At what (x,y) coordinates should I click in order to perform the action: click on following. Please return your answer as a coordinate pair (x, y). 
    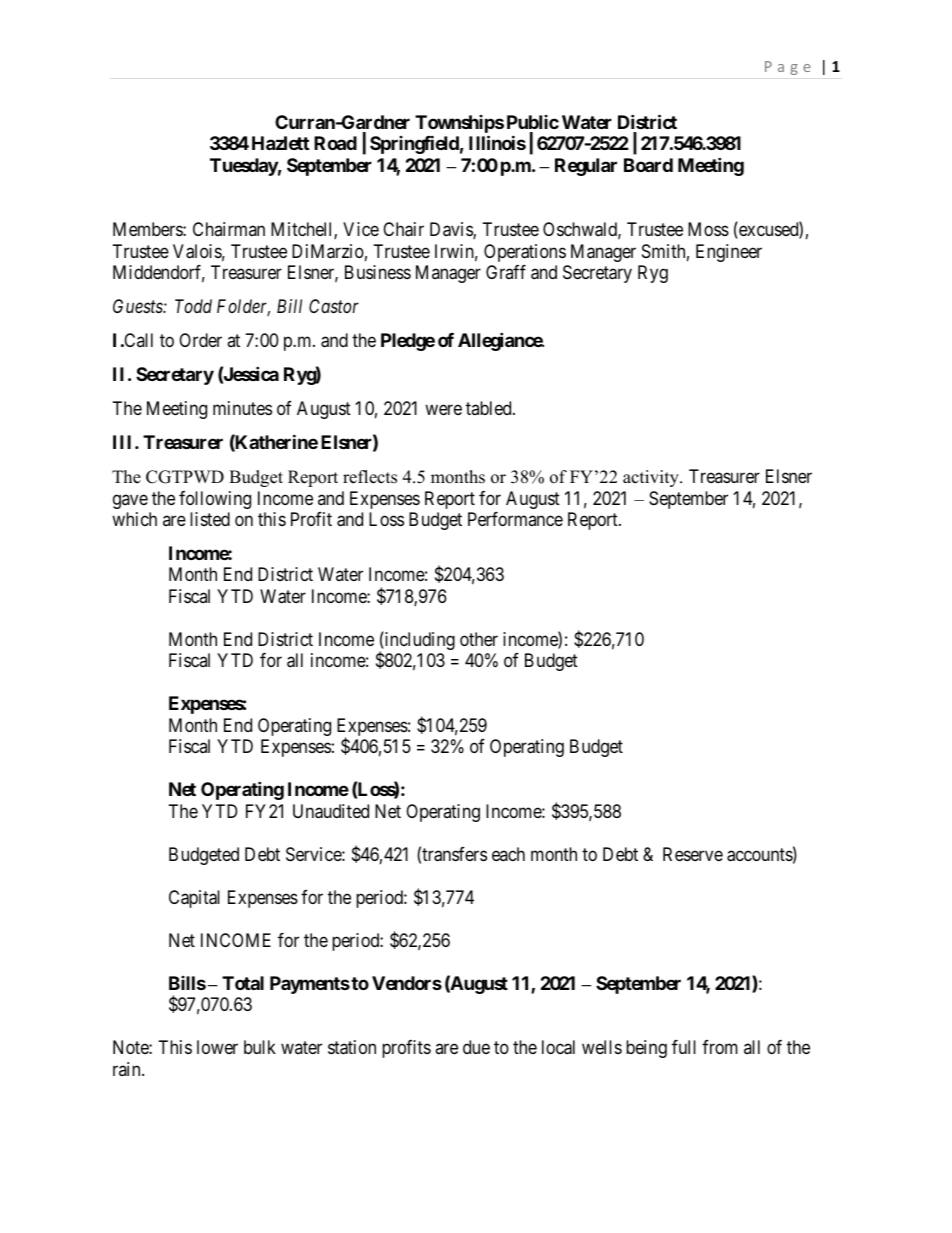
    Looking at the image, I should click on (215, 500).
